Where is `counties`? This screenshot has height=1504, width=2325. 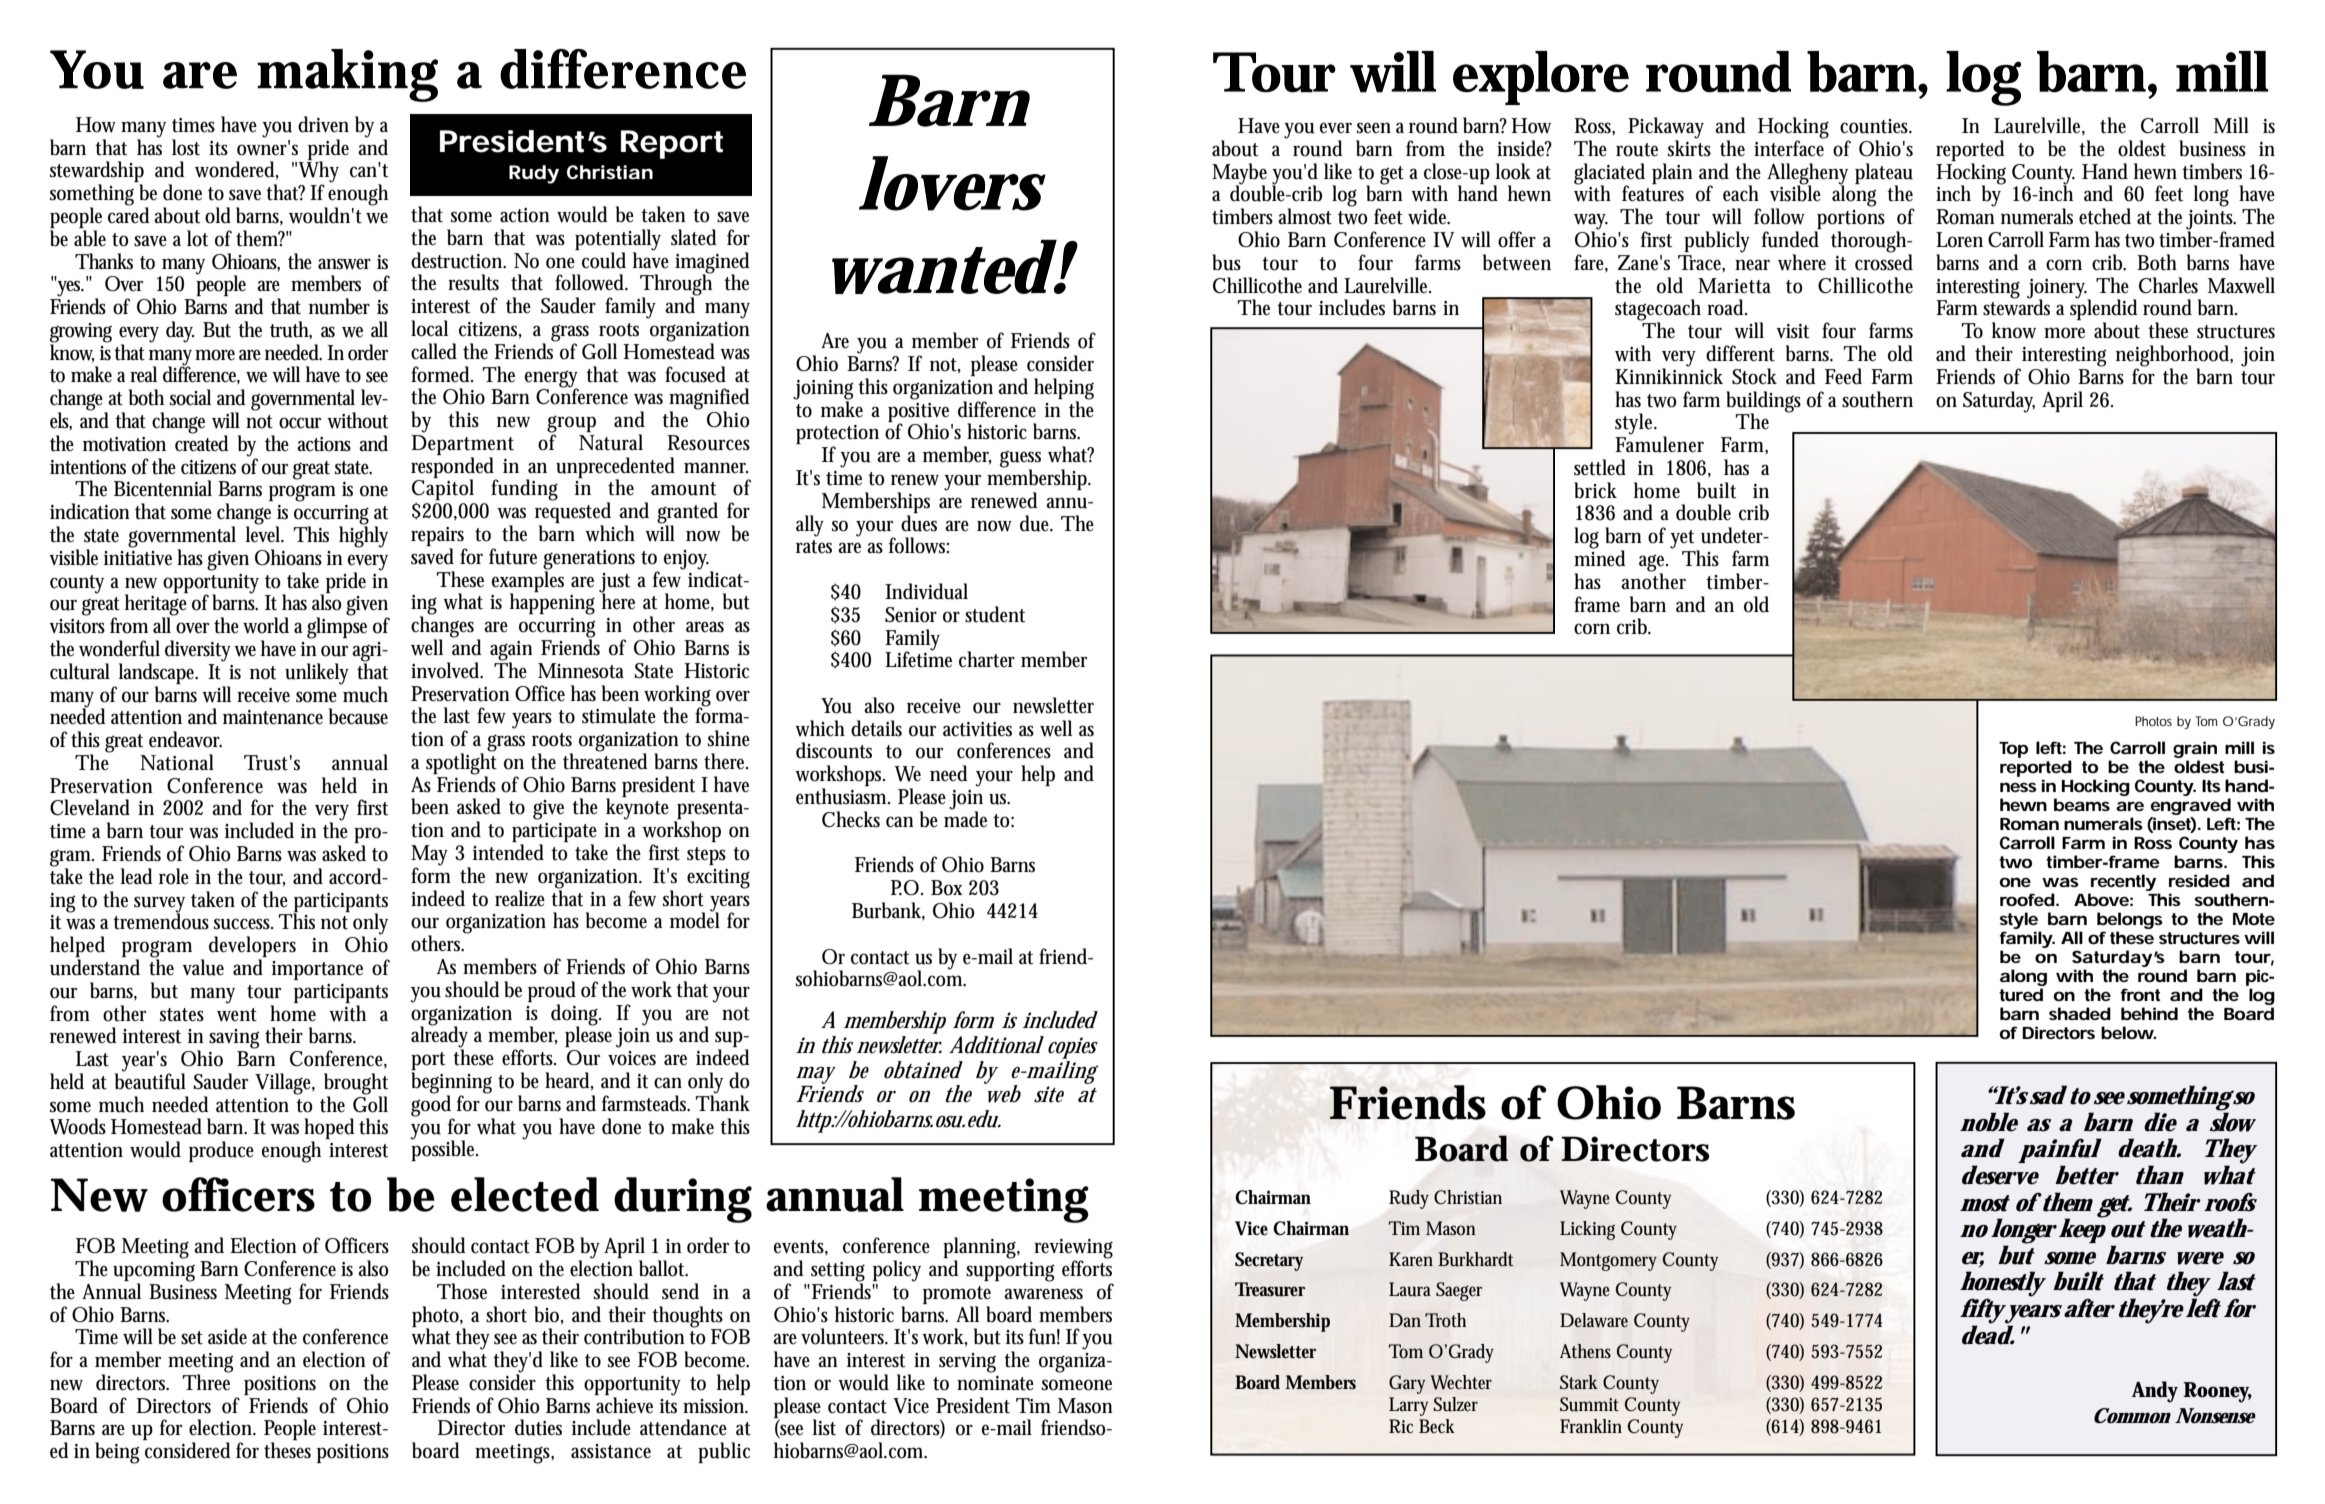 counties is located at coordinates (1876, 126).
